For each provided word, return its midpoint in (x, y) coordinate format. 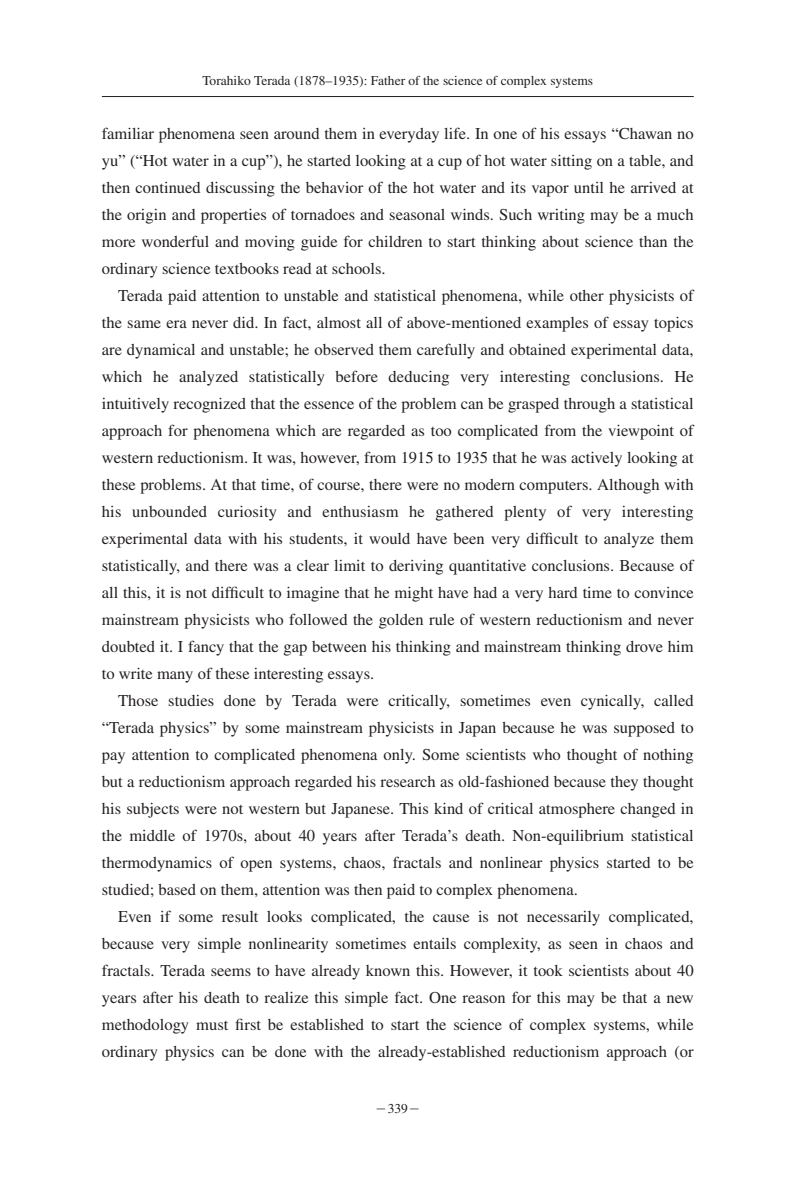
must (212, 1025)
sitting (571, 162)
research (407, 781)
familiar (128, 133)
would (389, 538)
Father (388, 80)
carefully (446, 351)
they (624, 783)
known (388, 970)
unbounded (169, 511)
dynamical (161, 351)
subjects (153, 810)
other (587, 295)
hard (562, 592)
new (680, 999)
